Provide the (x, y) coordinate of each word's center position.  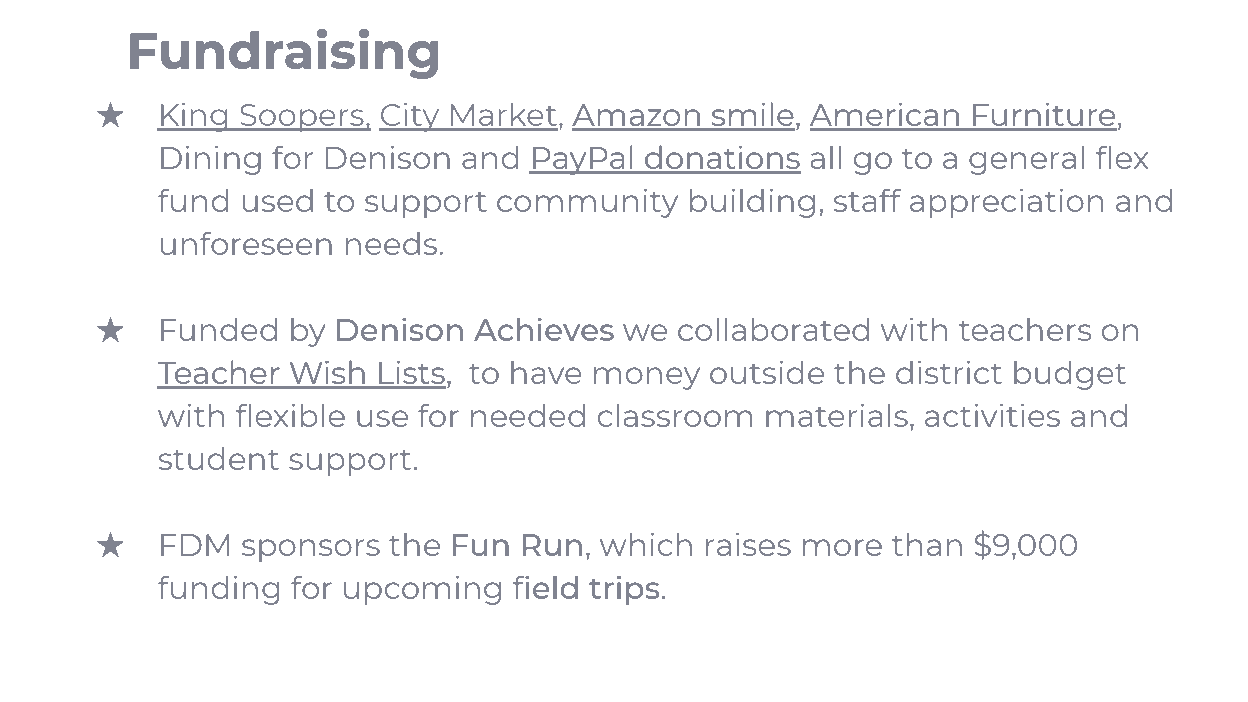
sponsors (311, 550)
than (927, 544)
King (194, 117)
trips (624, 590)
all (826, 157)
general (1026, 160)
